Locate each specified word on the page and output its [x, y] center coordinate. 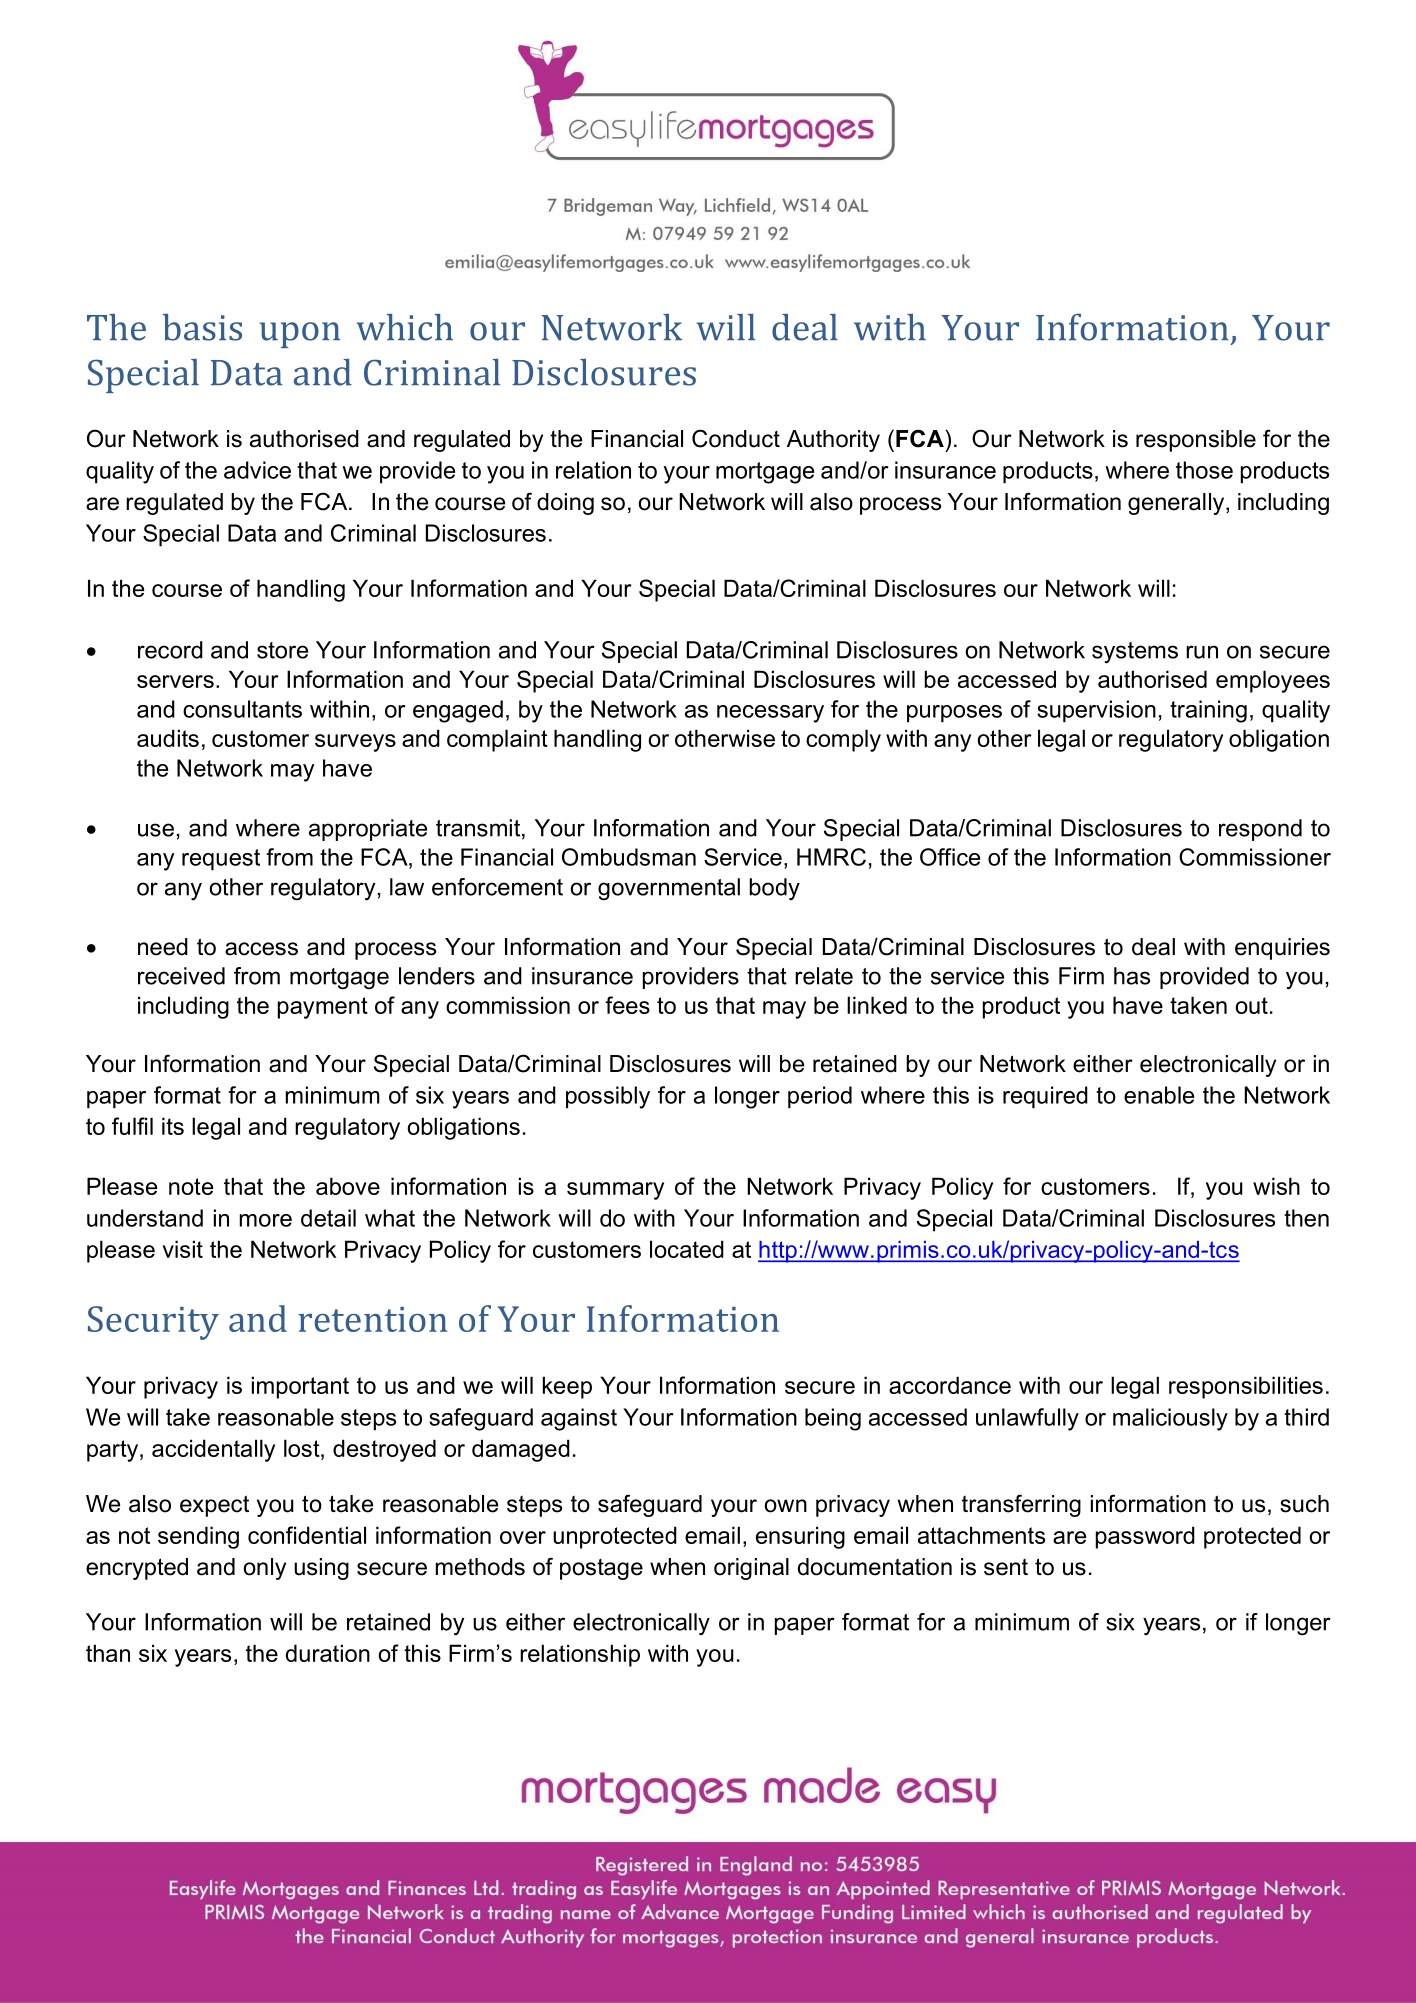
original [751, 1569]
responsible [1196, 441]
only [265, 1569]
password [1145, 1537]
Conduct [736, 438]
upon [300, 335]
